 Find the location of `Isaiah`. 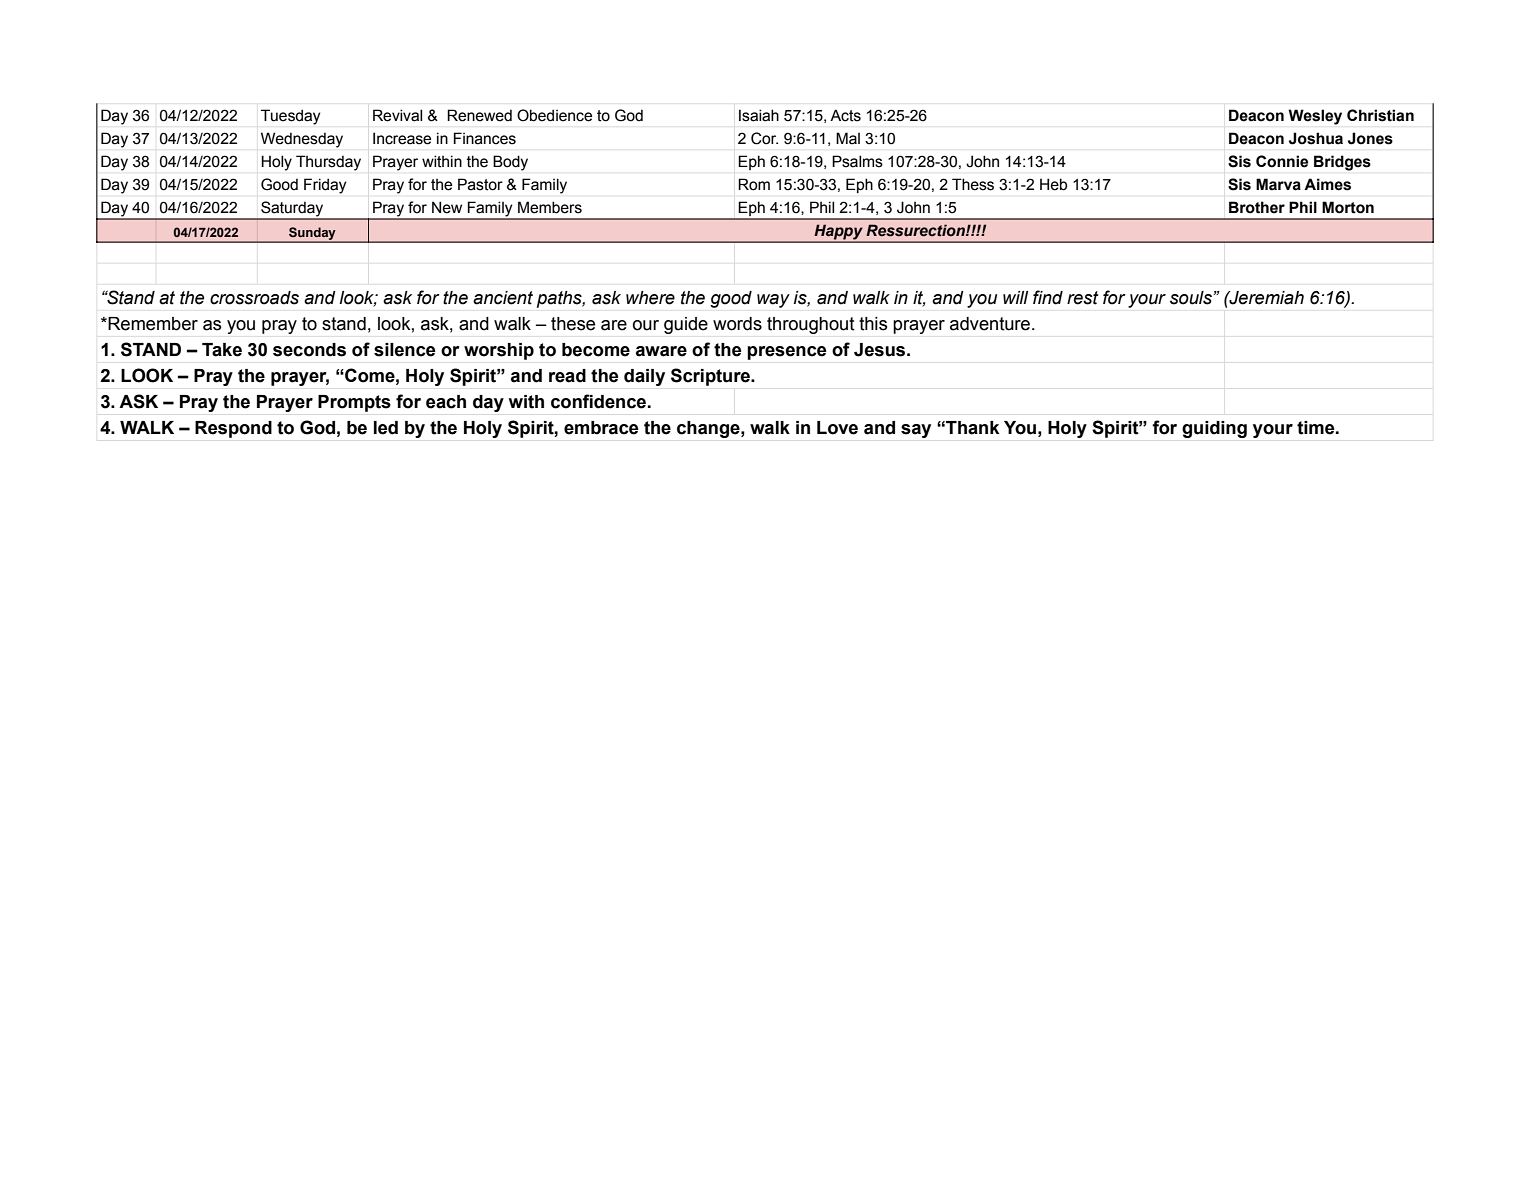

Isaiah is located at coordinates (759, 115).
